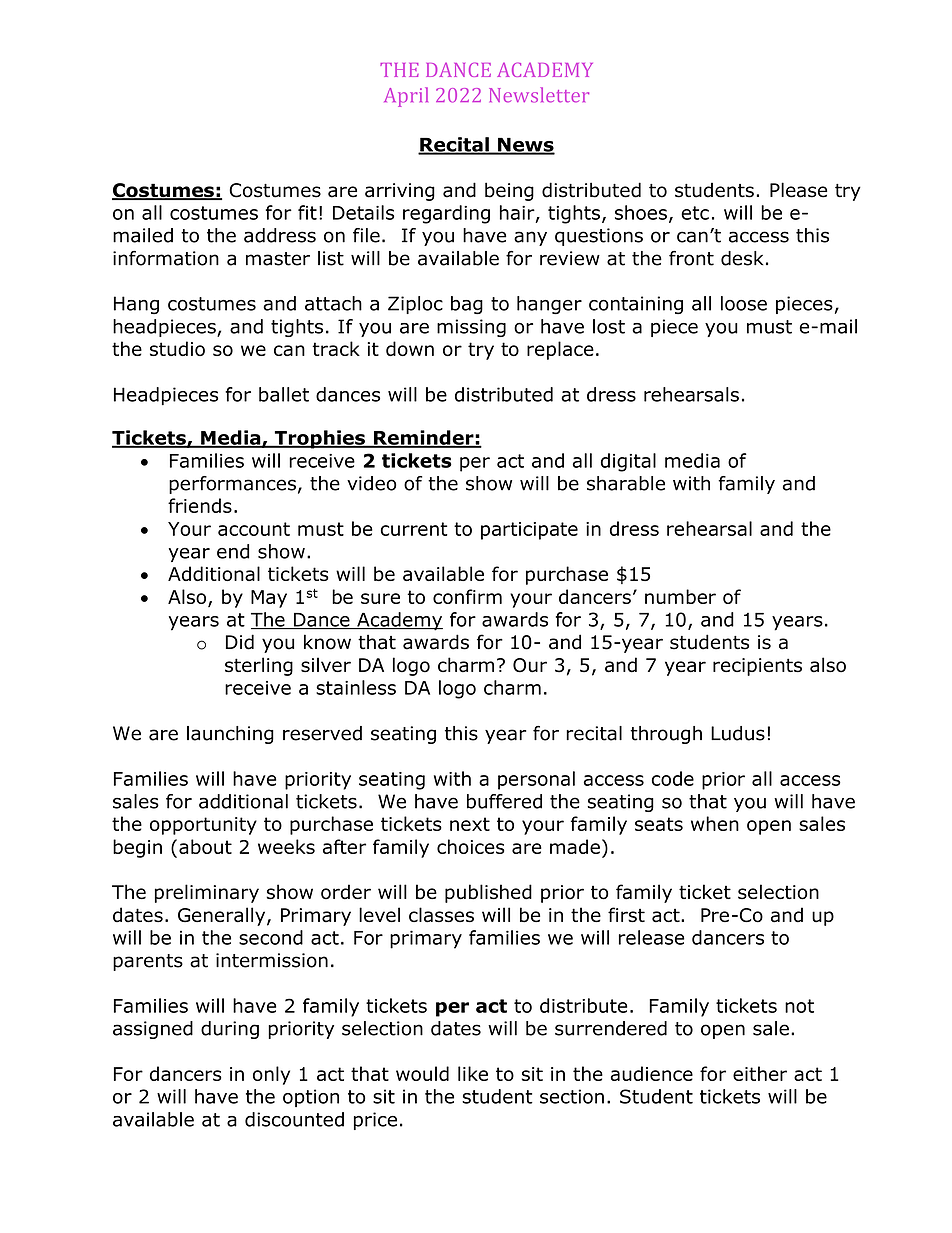 This image has height=1233, width=952. I want to click on studio, so click(177, 348).
